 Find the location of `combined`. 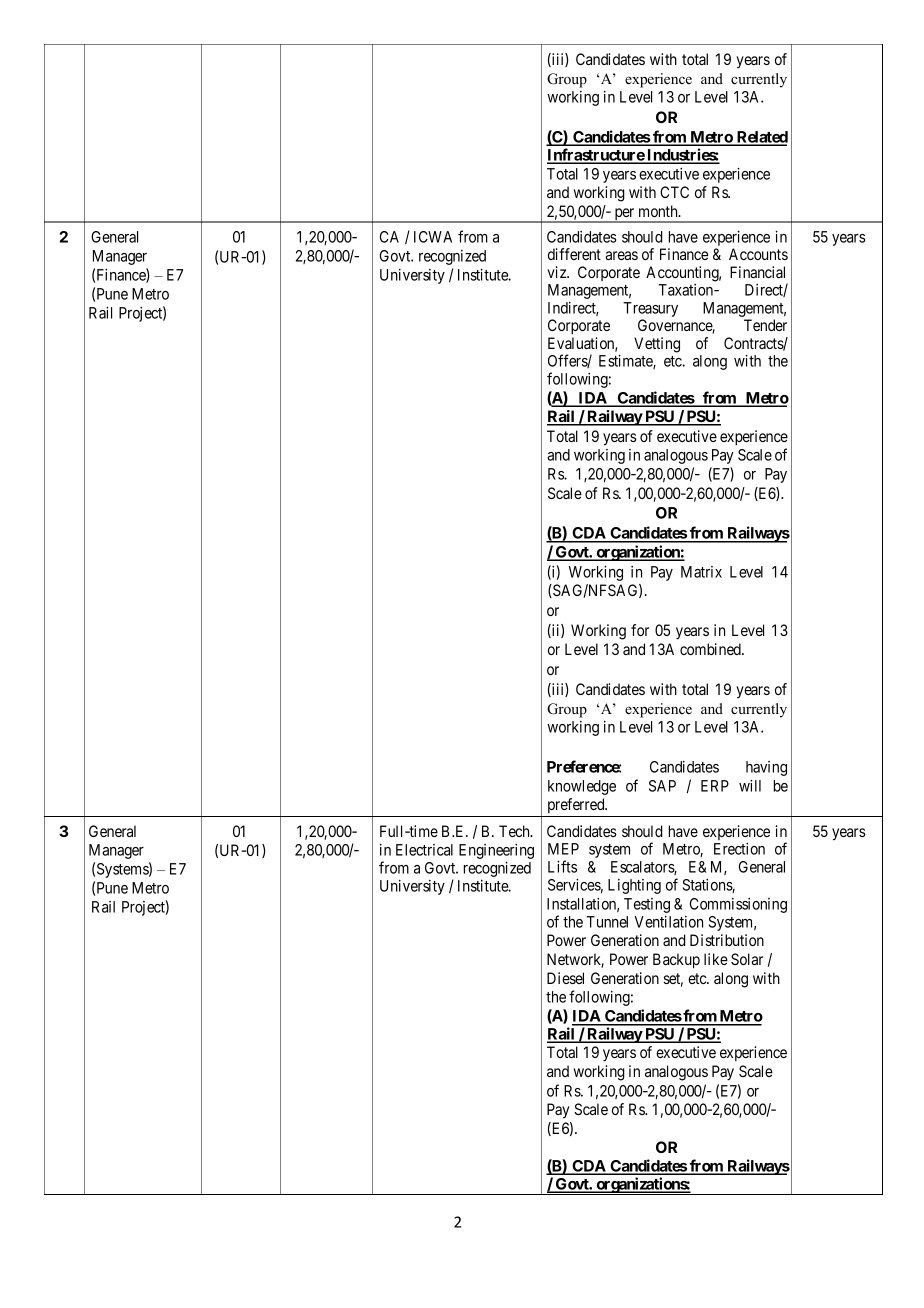

combined is located at coordinates (711, 649).
